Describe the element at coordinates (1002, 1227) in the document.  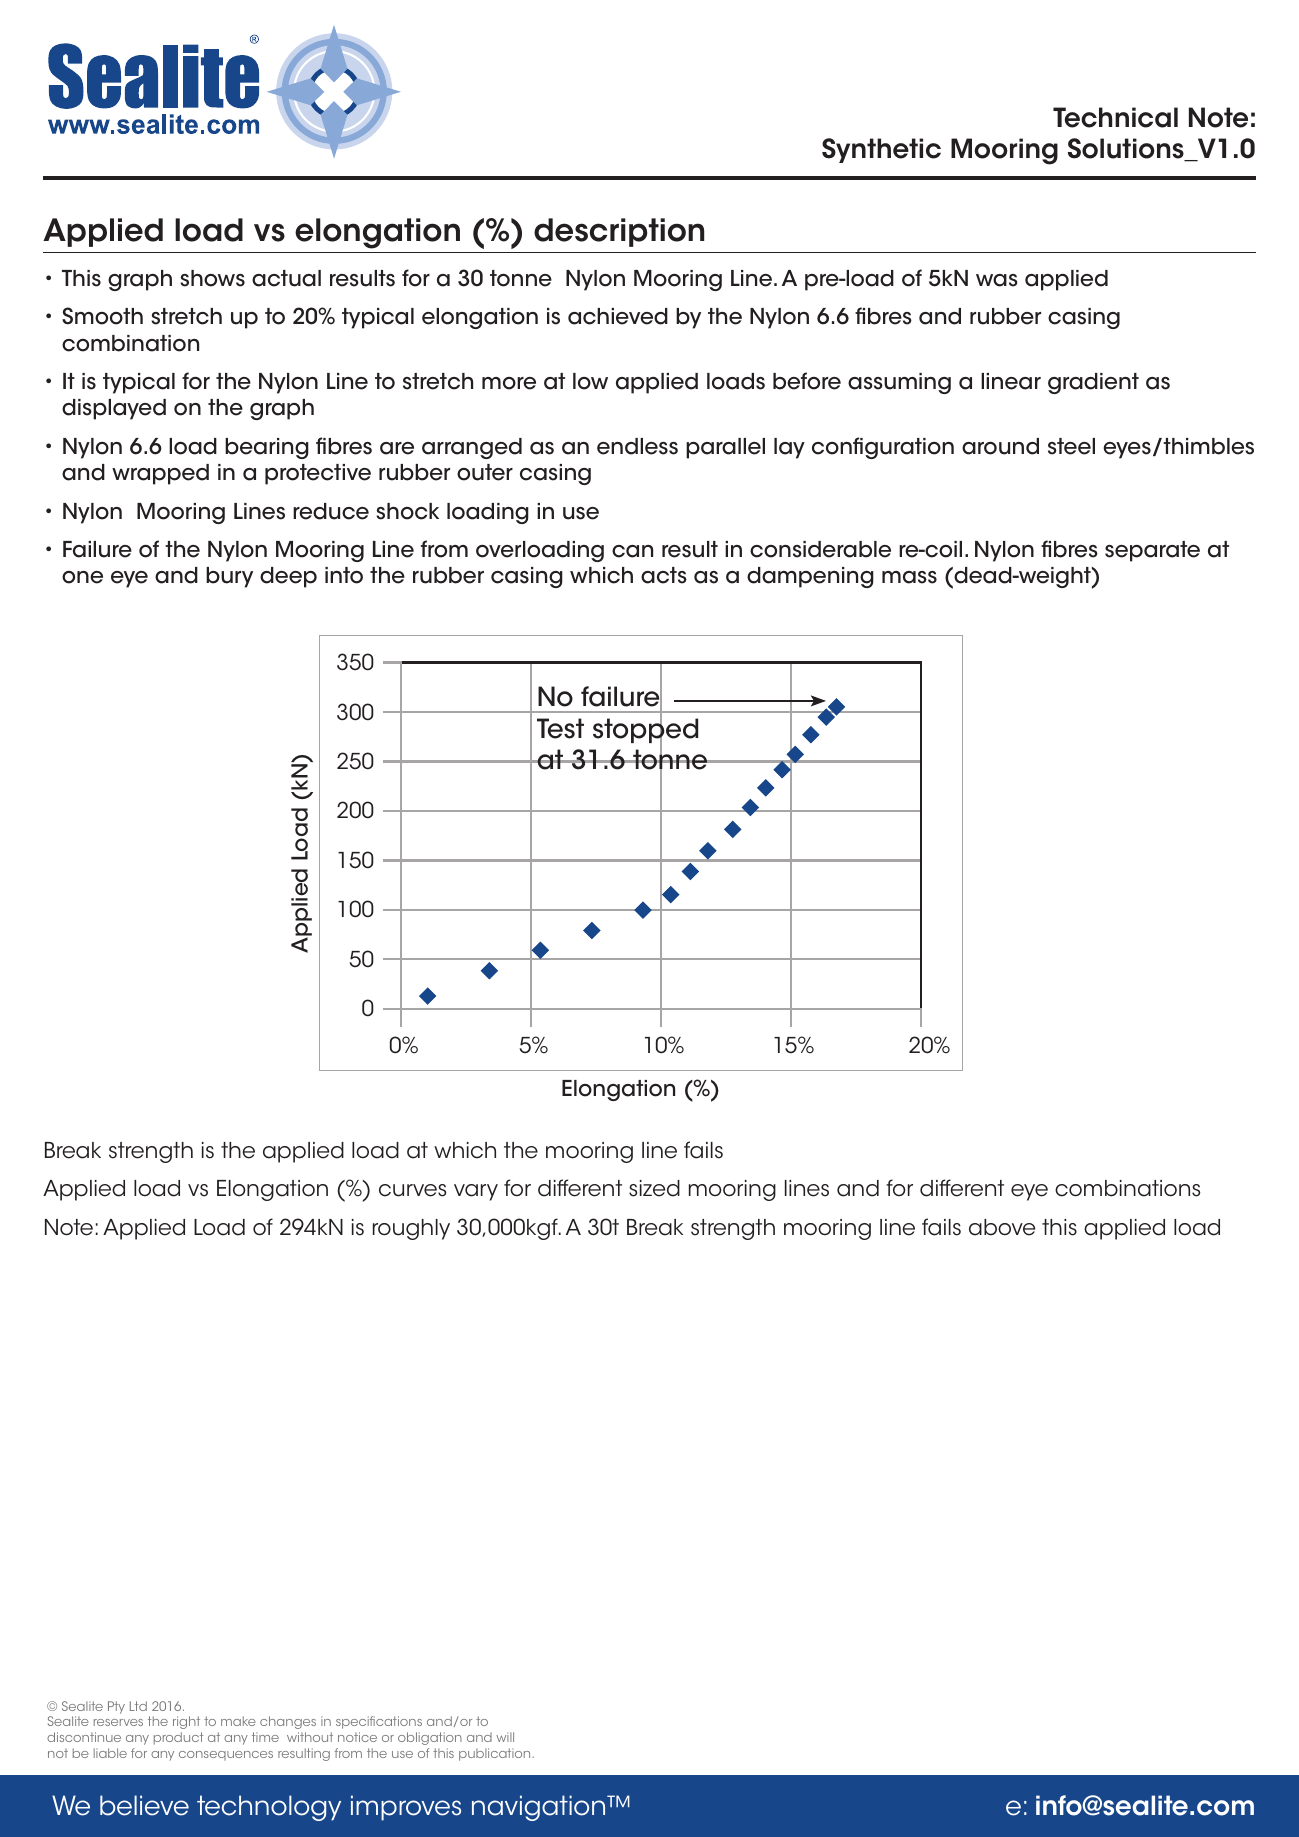
I see `above` at that location.
